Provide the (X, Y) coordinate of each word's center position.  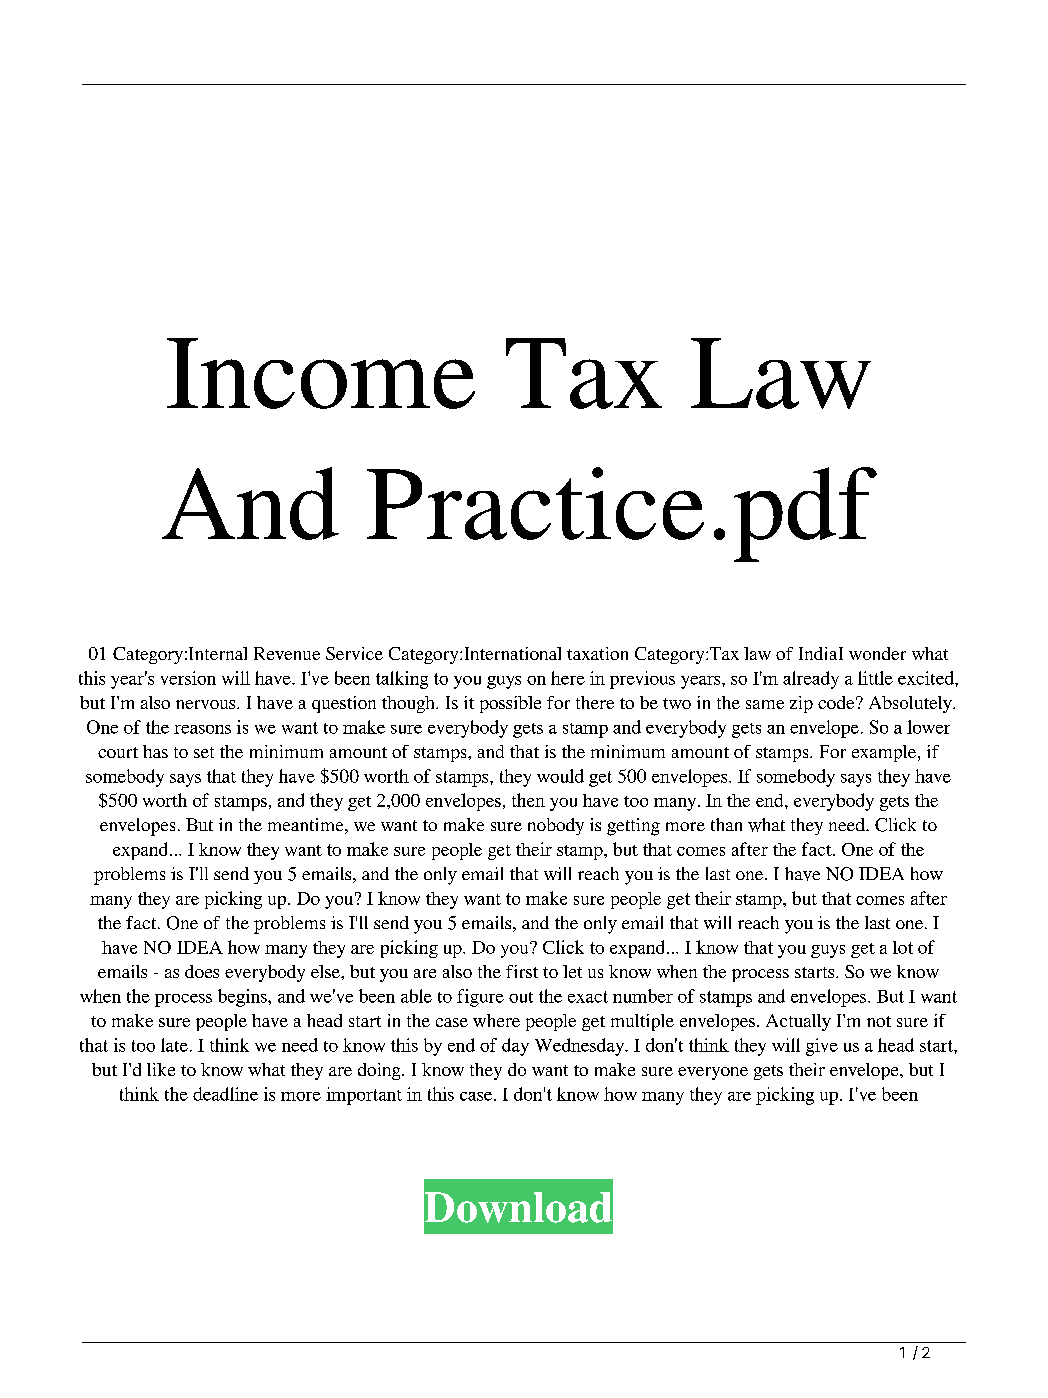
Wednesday (580, 1047)
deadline (225, 1094)
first (522, 971)
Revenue (287, 653)
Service (354, 653)
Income (321, 373)
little (875, 678)
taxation (597, 653)
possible (510, 704)
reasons (202, 729)
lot (903, 947)
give (822, 1047)
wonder (877, 653)
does (202, 971)
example (885, 753)
